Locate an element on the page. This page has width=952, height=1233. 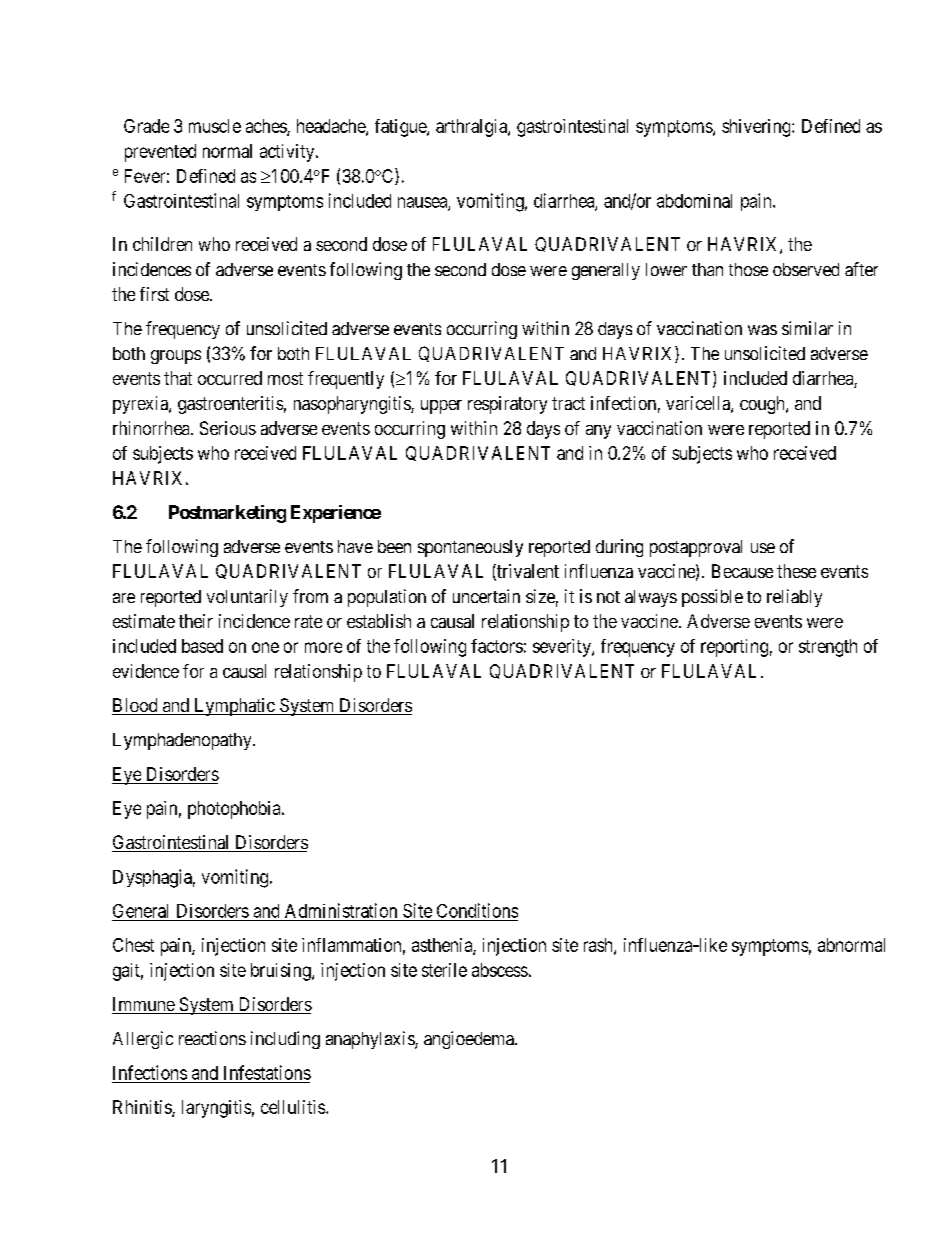
fatigue is located at coordinates (401, 128).
